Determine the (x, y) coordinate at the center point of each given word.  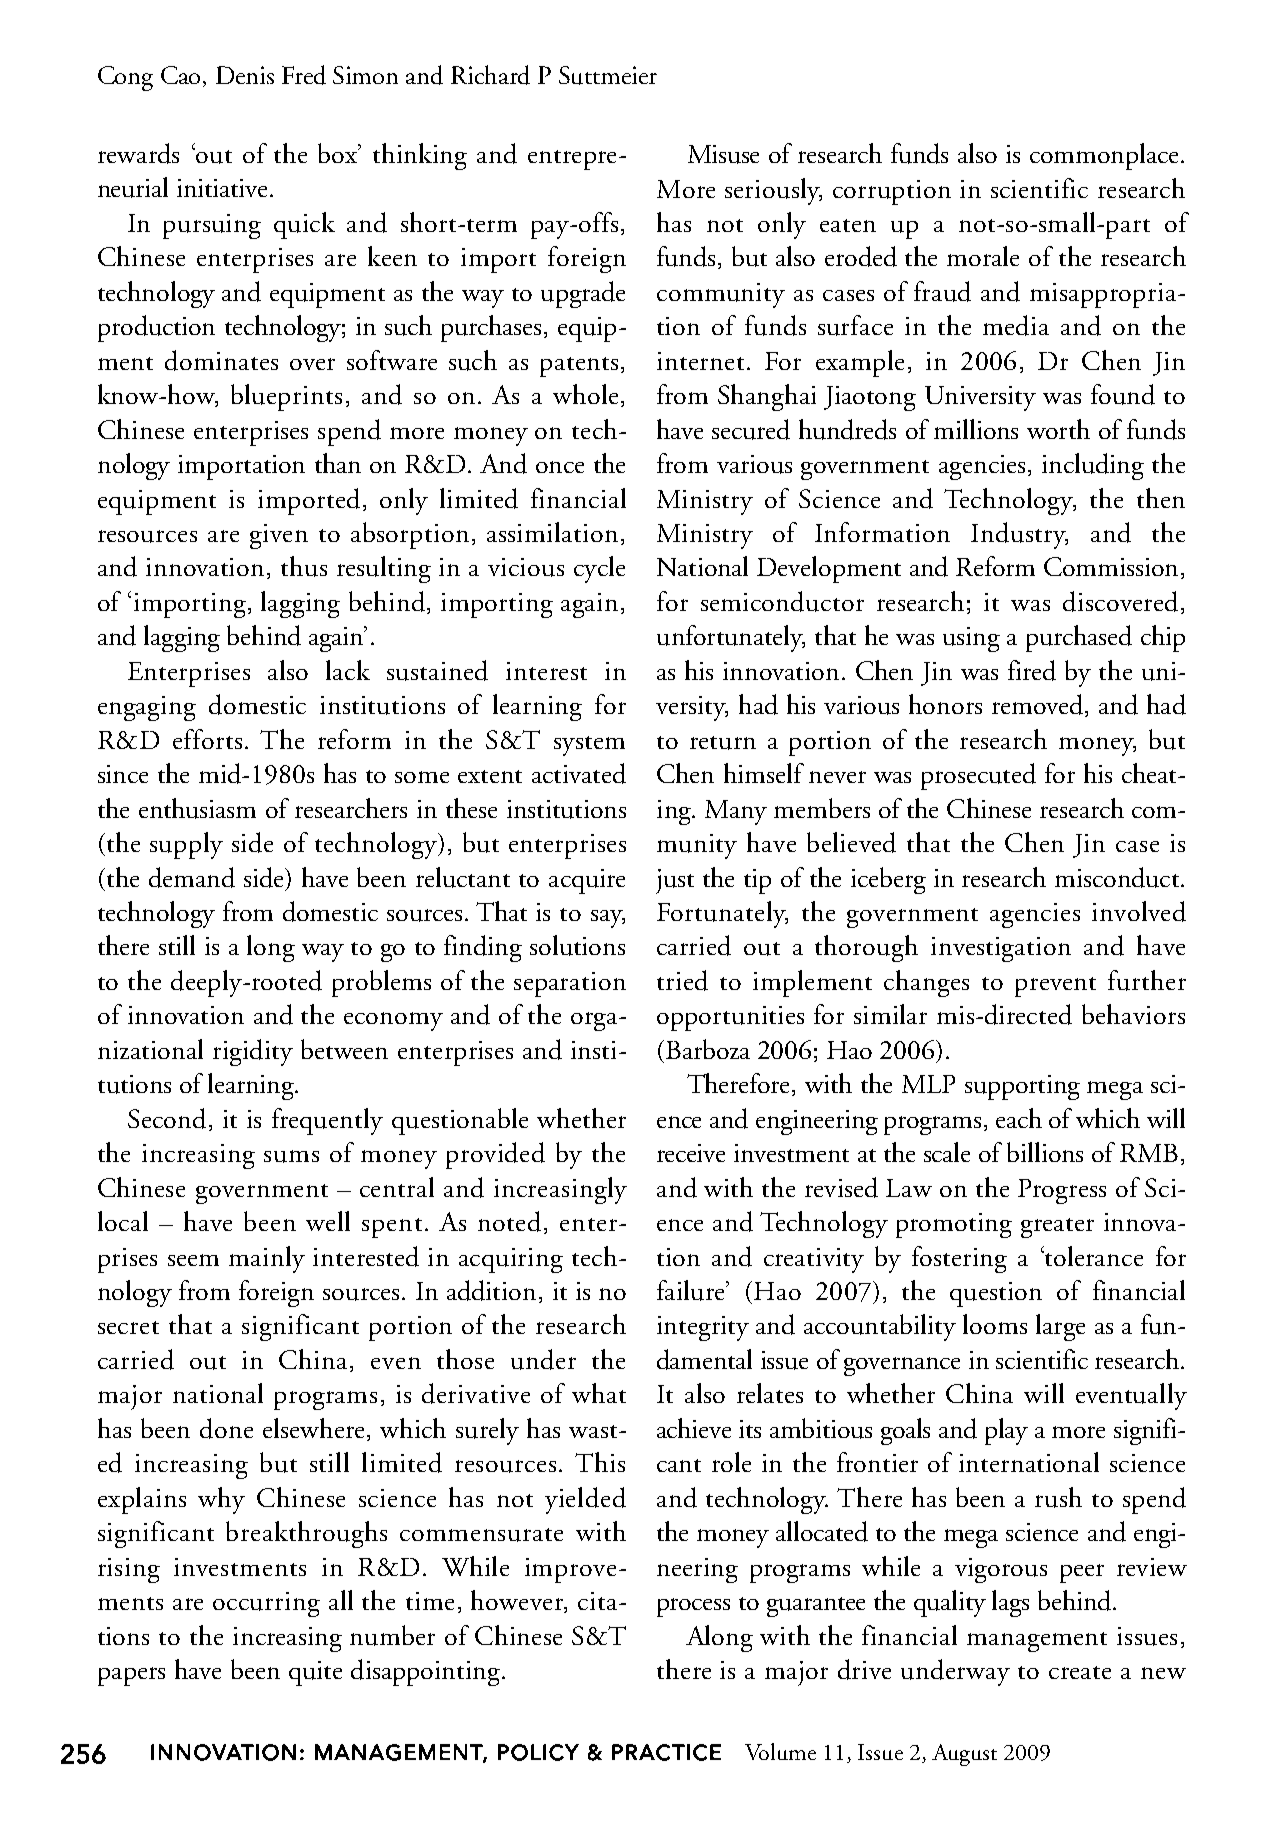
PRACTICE (666, 1752)
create (1080, 1672)
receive (691, 1153)
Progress (1062, 1191)
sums (291, 1156)
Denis (245, 75)
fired (1032, 670)
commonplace (1104, 156)
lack (348, 670)
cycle (599, 569)
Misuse (723, 154)
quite (315, 1673)
